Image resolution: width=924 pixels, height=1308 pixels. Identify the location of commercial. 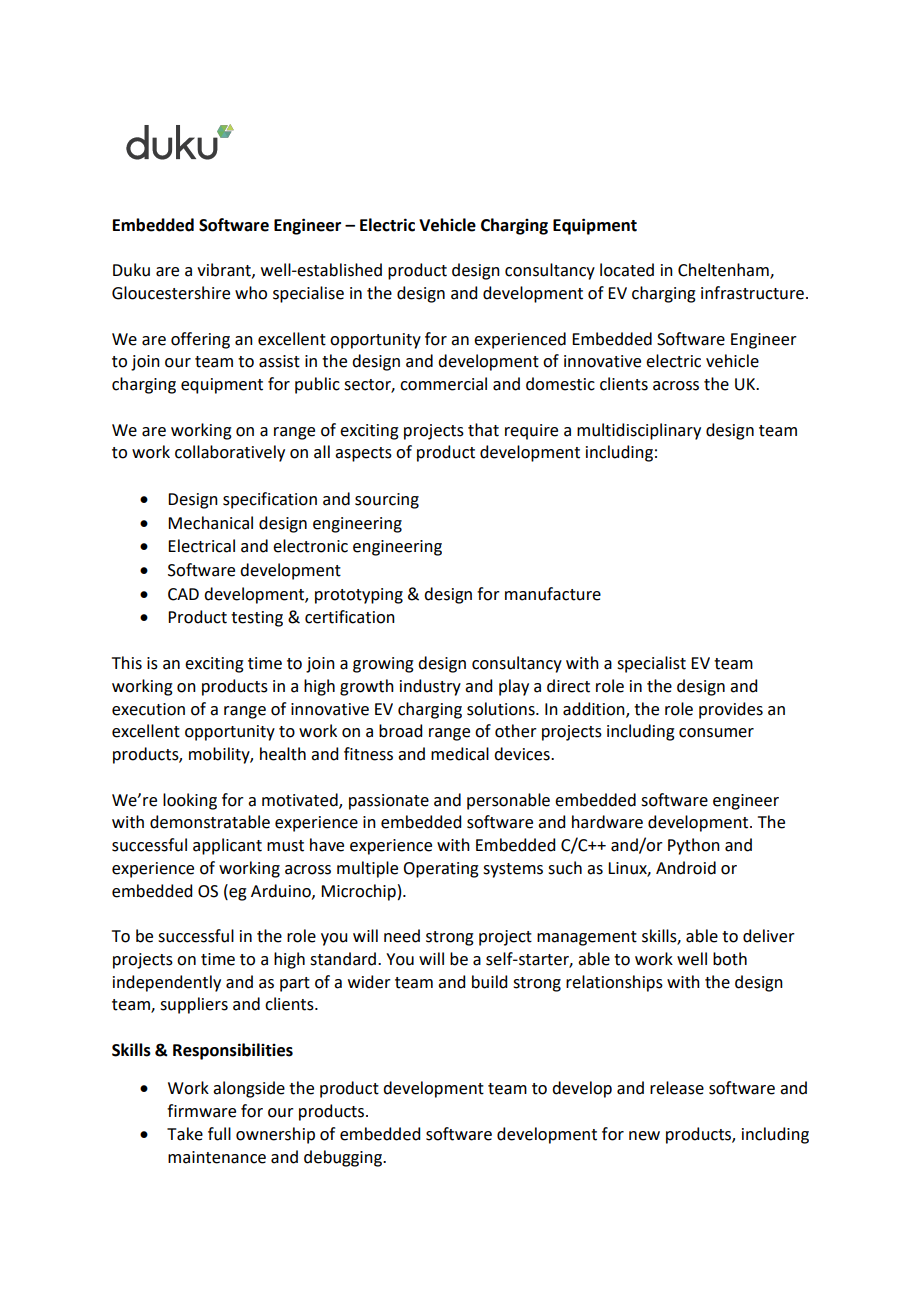
(443, 384).
